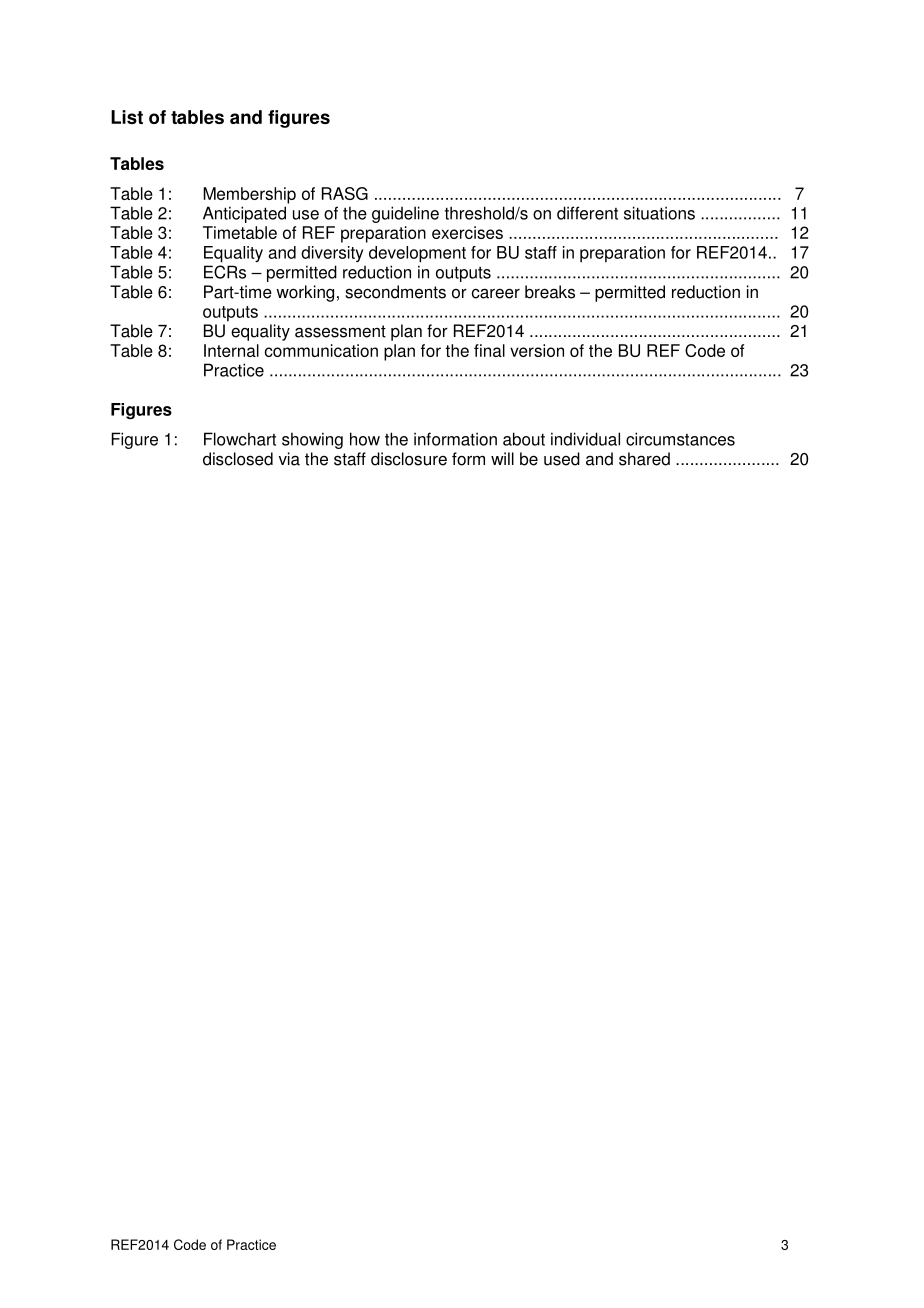 The height and width of the screenshot is (1308, 924). Describe the element at coordinates (345, 193) in the screenshot. I see `RASG` at that location.
